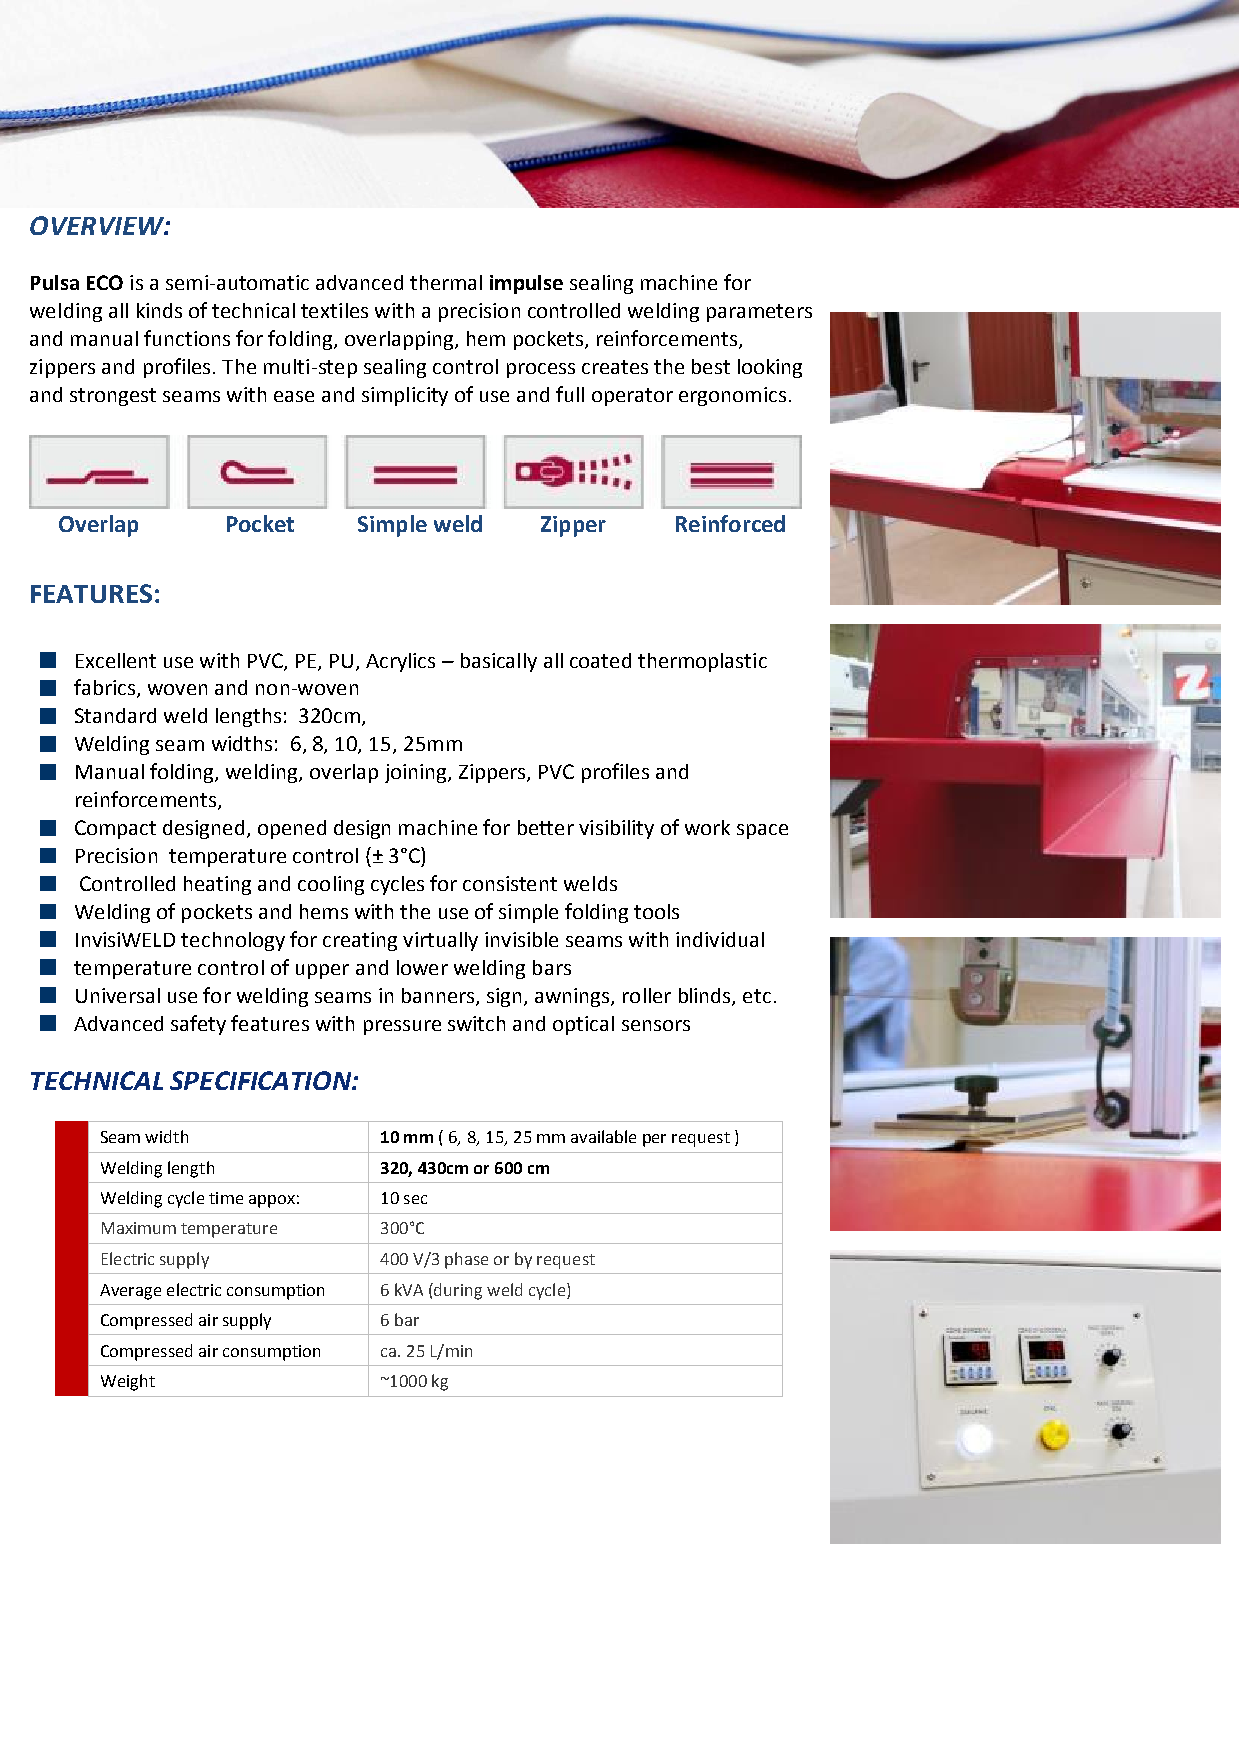 The image size is (1239, 1752). I want to click on Reinforced, so click(730, 523).
